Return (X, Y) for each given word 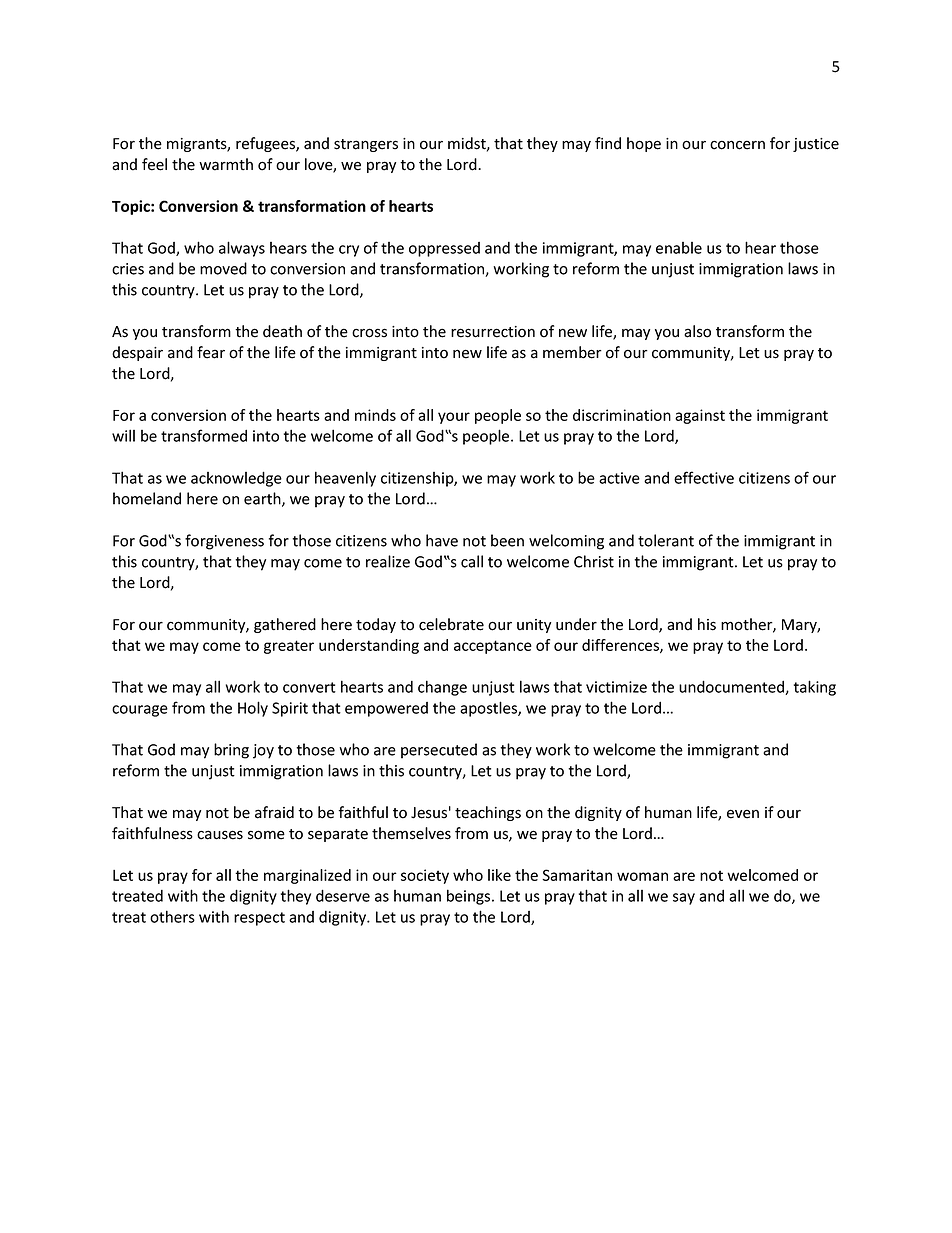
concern (737, 145)
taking (815, 688)
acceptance (493, 647)
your (454, 418)
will (123, 435)
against (700, 416)
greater (289, 647)
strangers (366, 145)
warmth (226, 164)
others (172, 916)
